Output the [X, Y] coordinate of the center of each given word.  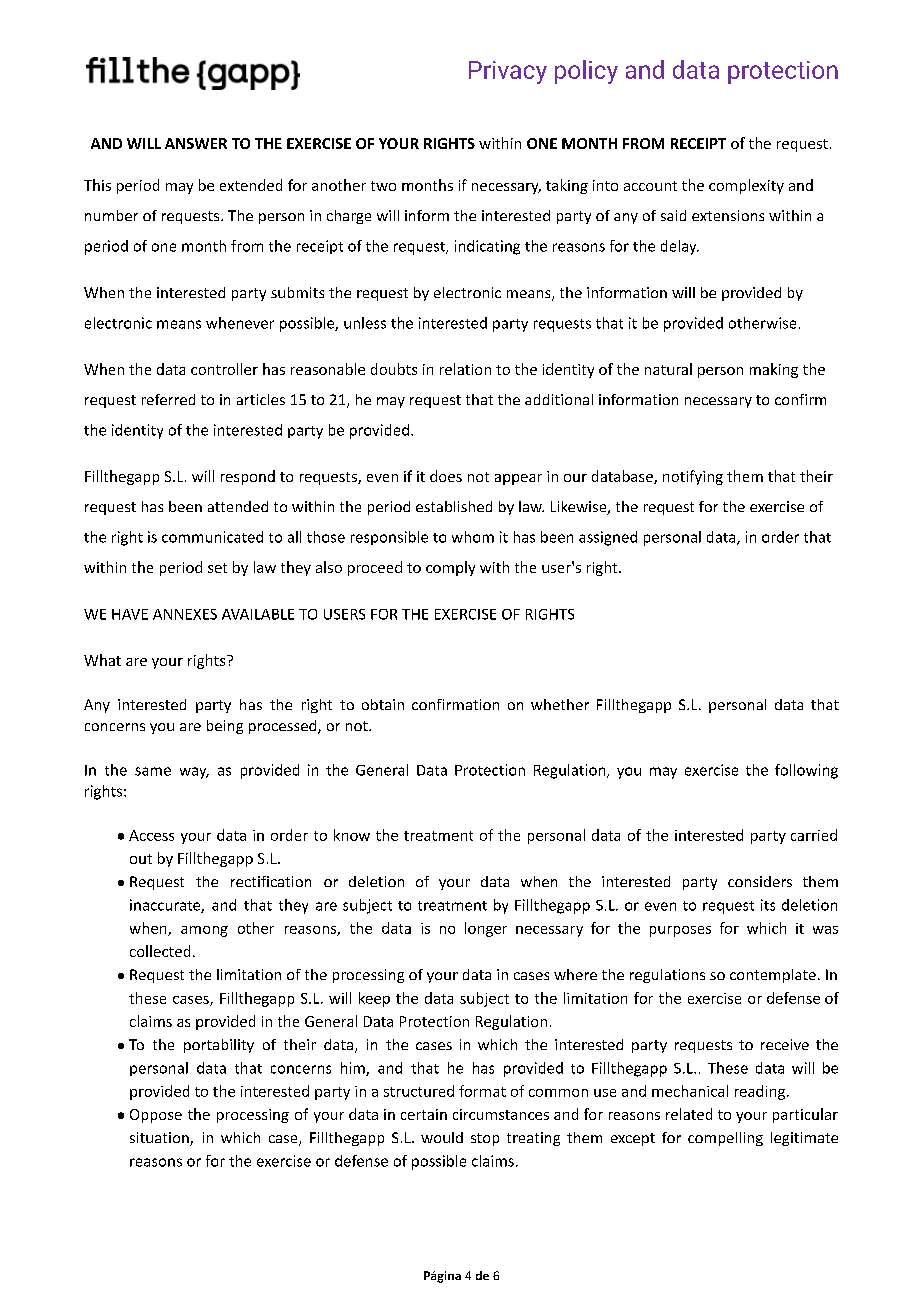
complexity [746, 186]
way [194, 773]
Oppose [156, 1116]
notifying [693, 477]
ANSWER [196, 143]
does [446, 476]
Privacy [508, 72]
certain [424, 1114]
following [806, 771]
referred [168, 399]
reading [760, 1092]
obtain [383, 704]
